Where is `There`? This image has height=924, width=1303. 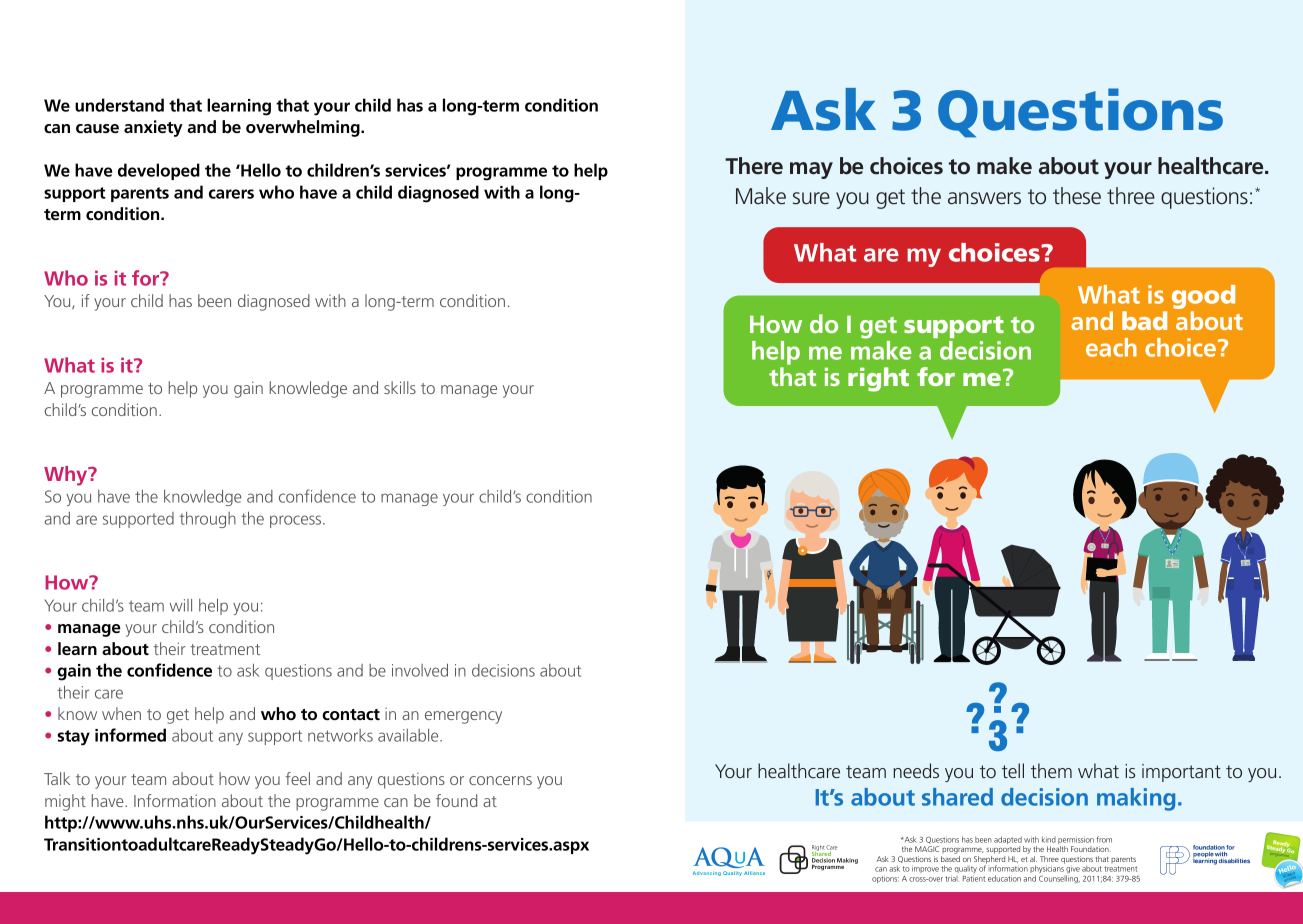
There is located at coordinates (754, 166).
